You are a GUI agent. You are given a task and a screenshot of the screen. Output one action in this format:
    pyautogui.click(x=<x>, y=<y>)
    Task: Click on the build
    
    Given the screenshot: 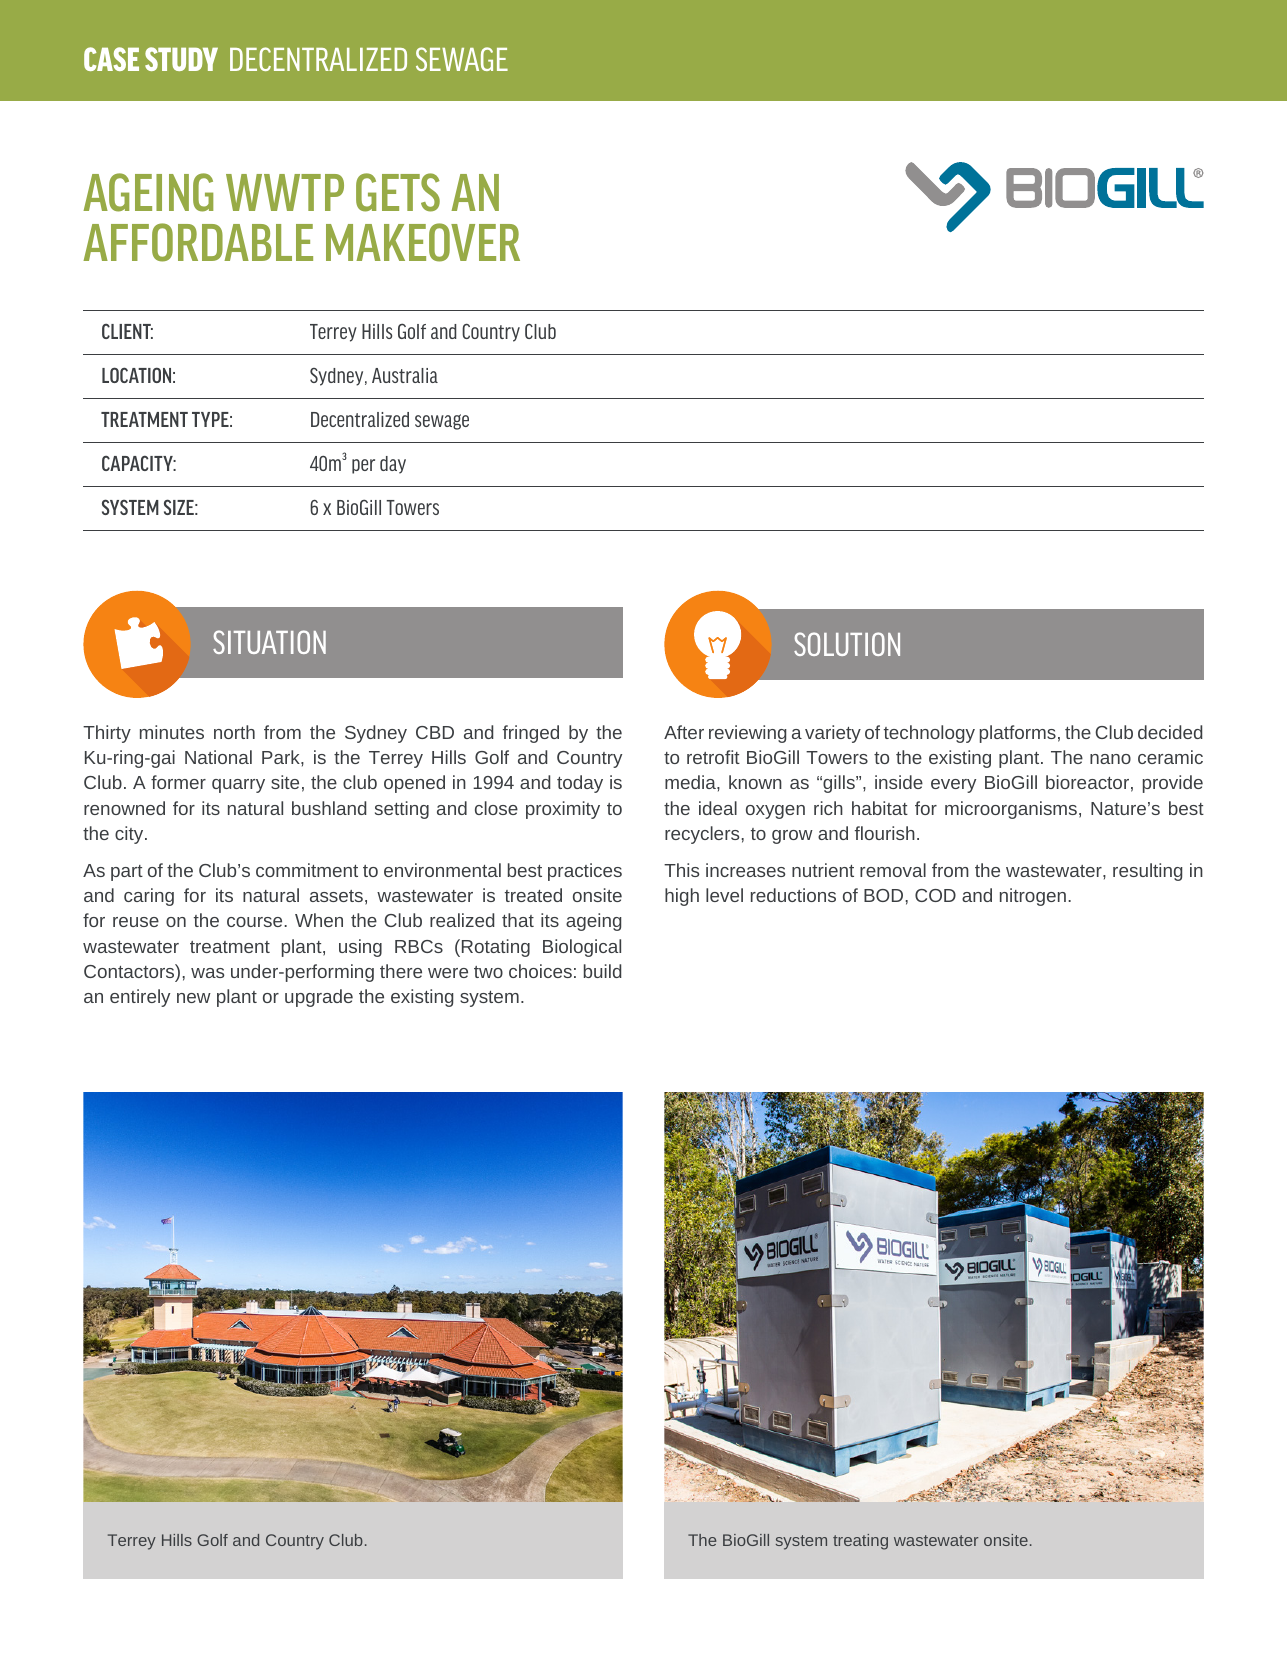 What is the action you would take?
    pyautogui.click(x=603, y=971)
